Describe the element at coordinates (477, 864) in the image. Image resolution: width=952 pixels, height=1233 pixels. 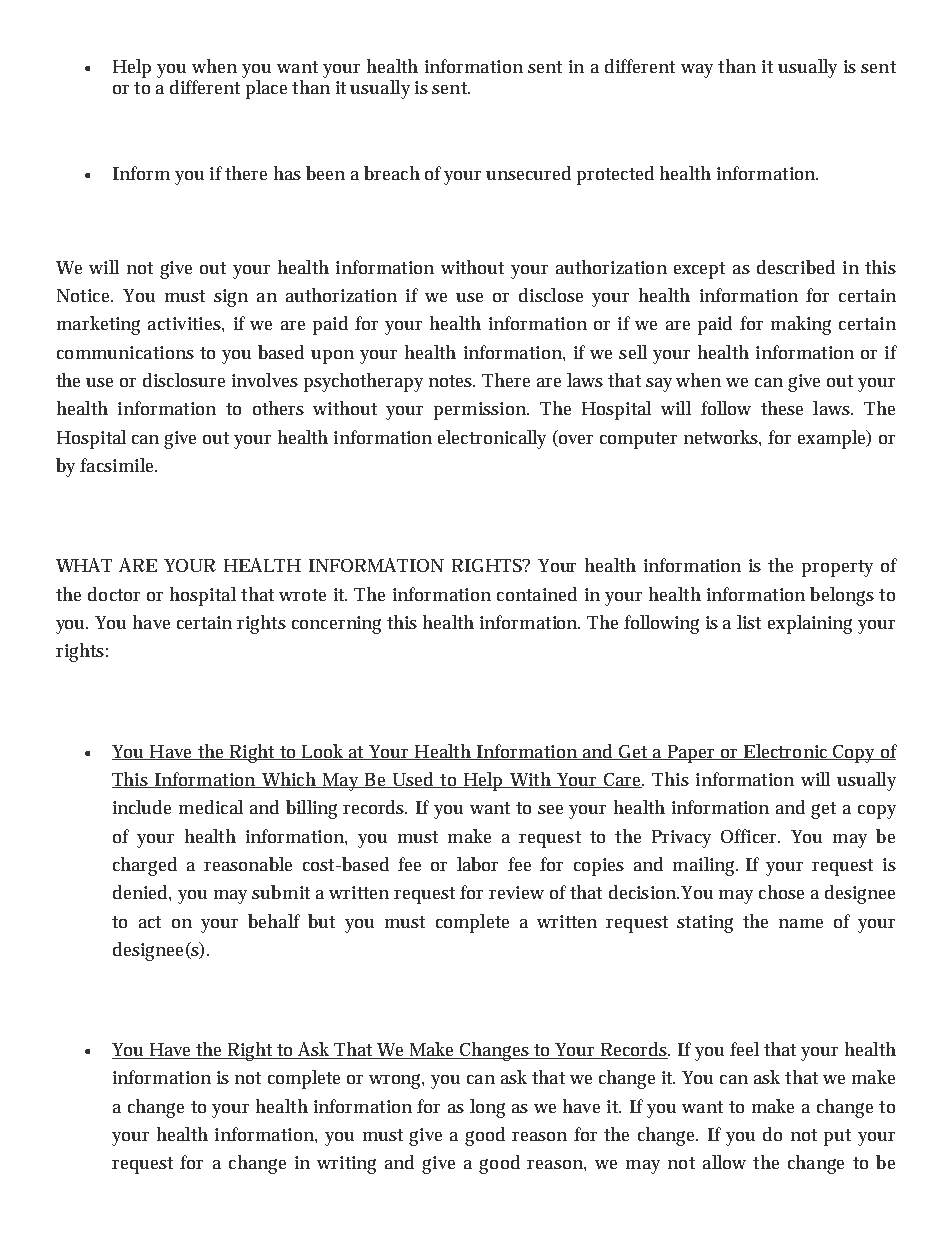
I see `labor` at that location.
